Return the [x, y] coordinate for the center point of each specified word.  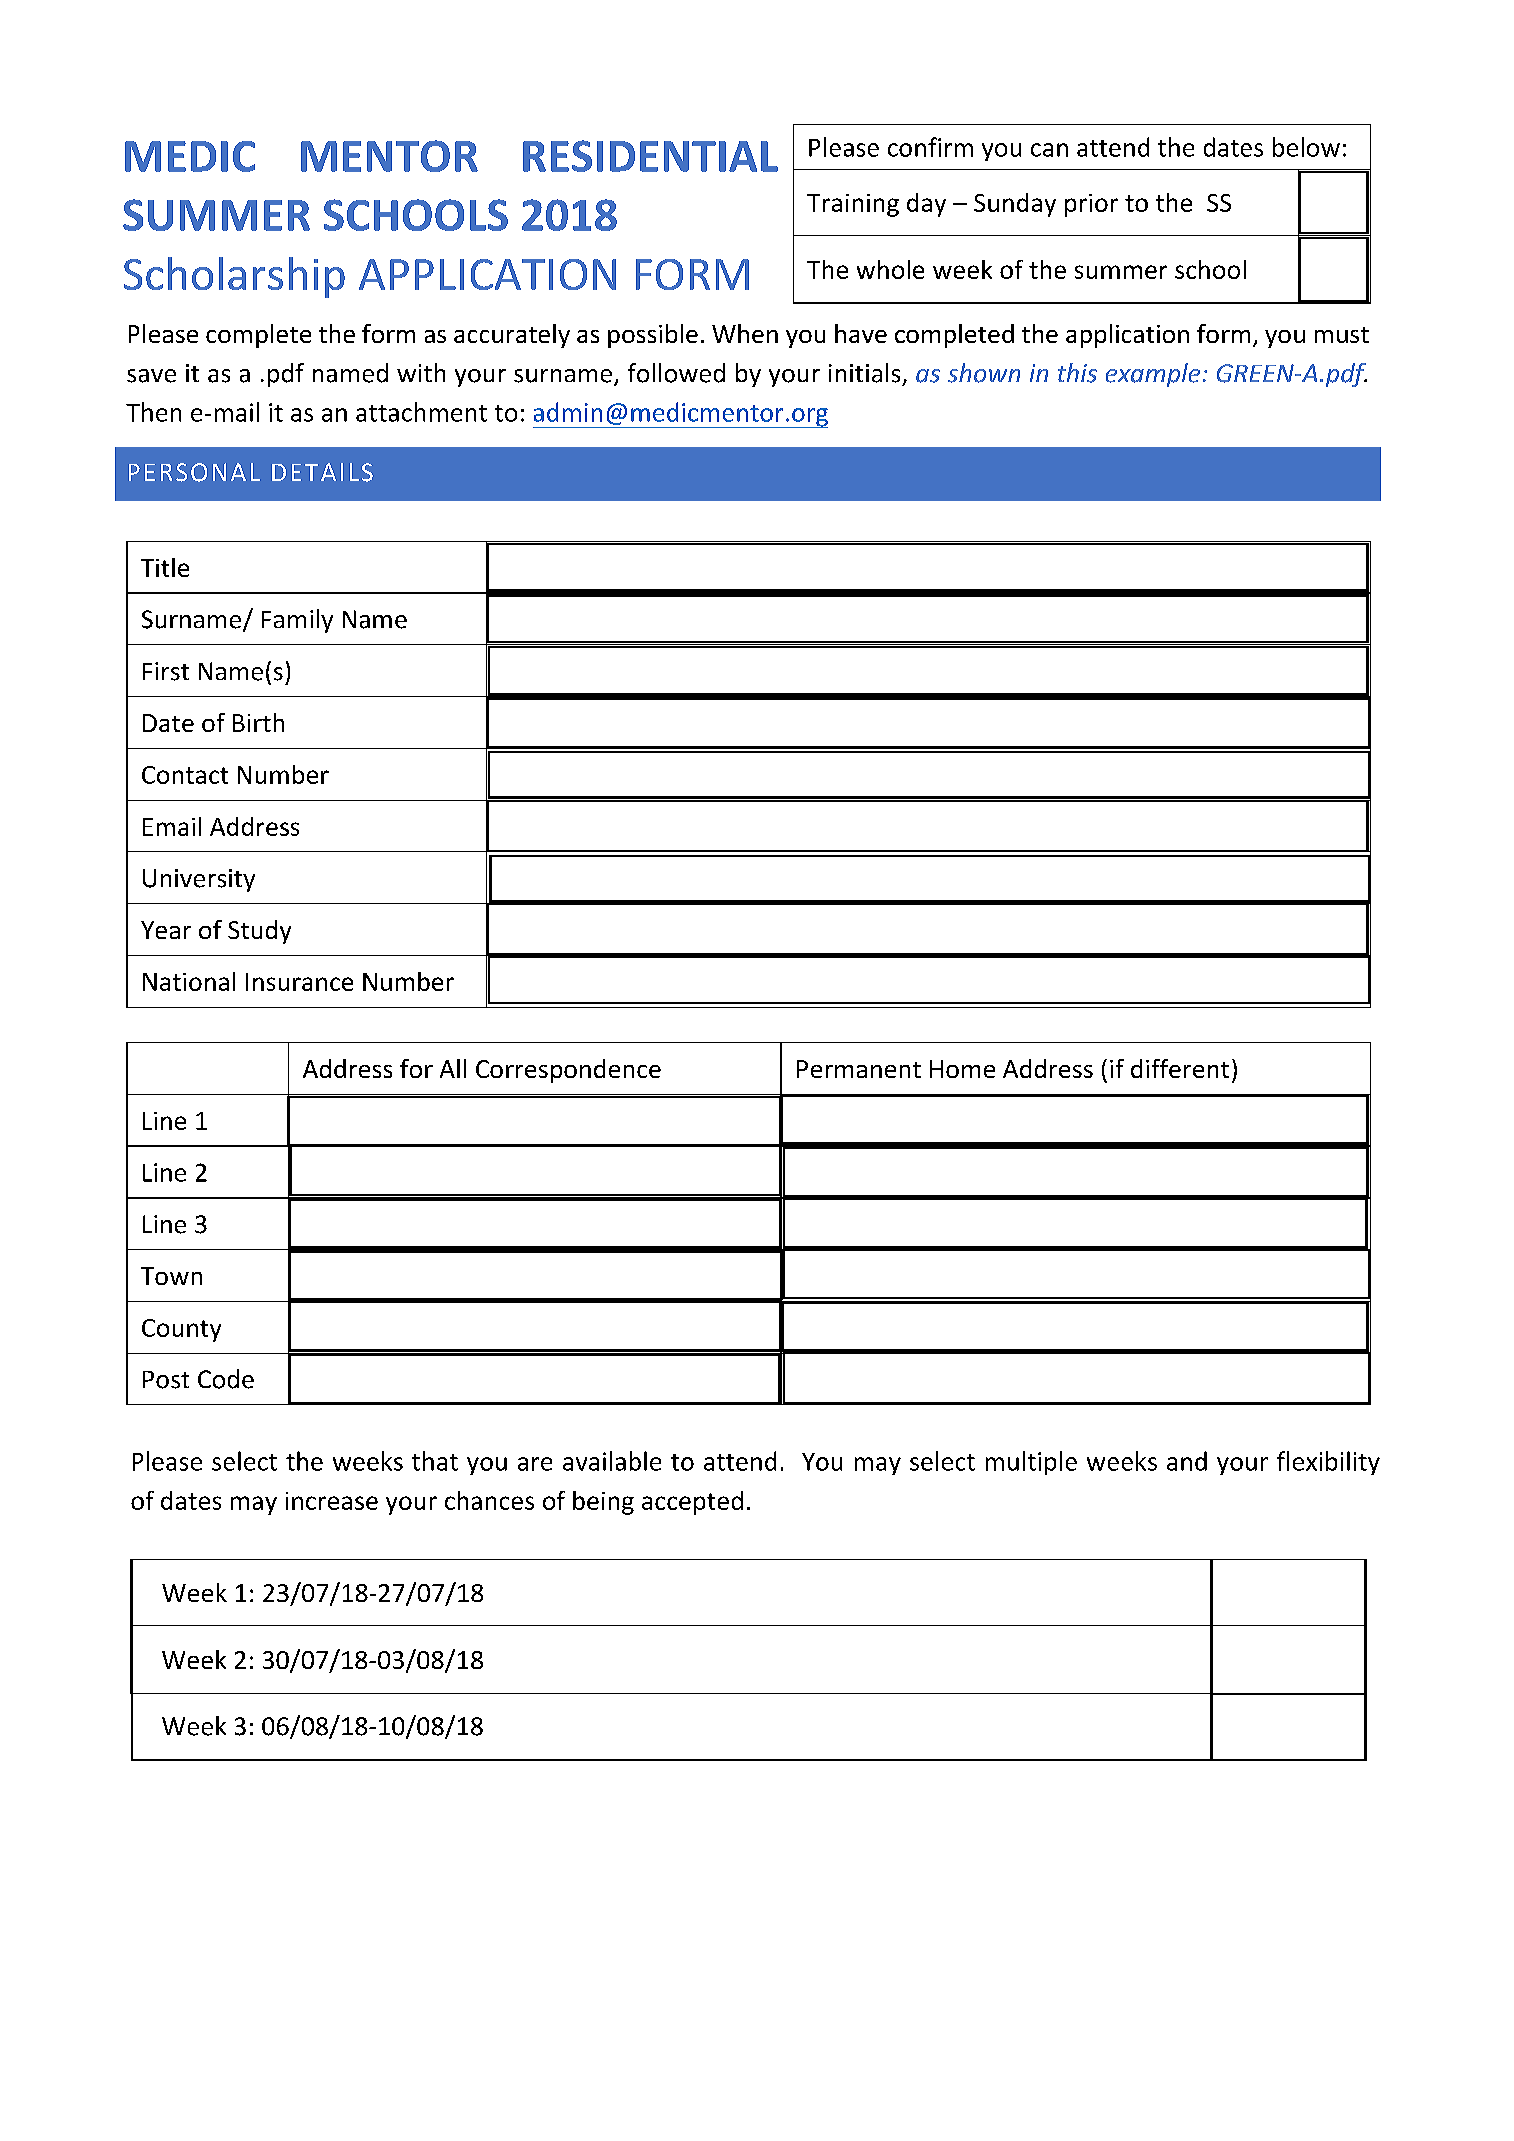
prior [1091, 205]
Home [962, 1069]
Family [297, 621]
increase [332, 1501]
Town [171, 1276]
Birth [258, 722]
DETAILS [322, 472]
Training [853, 205]
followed [676, 373]
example [1153, 375]
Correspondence [568, 1071]
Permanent [859, 1069]
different [1180, 1068]
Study [259, 932]
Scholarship [234, 277]
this [1077, 373]
